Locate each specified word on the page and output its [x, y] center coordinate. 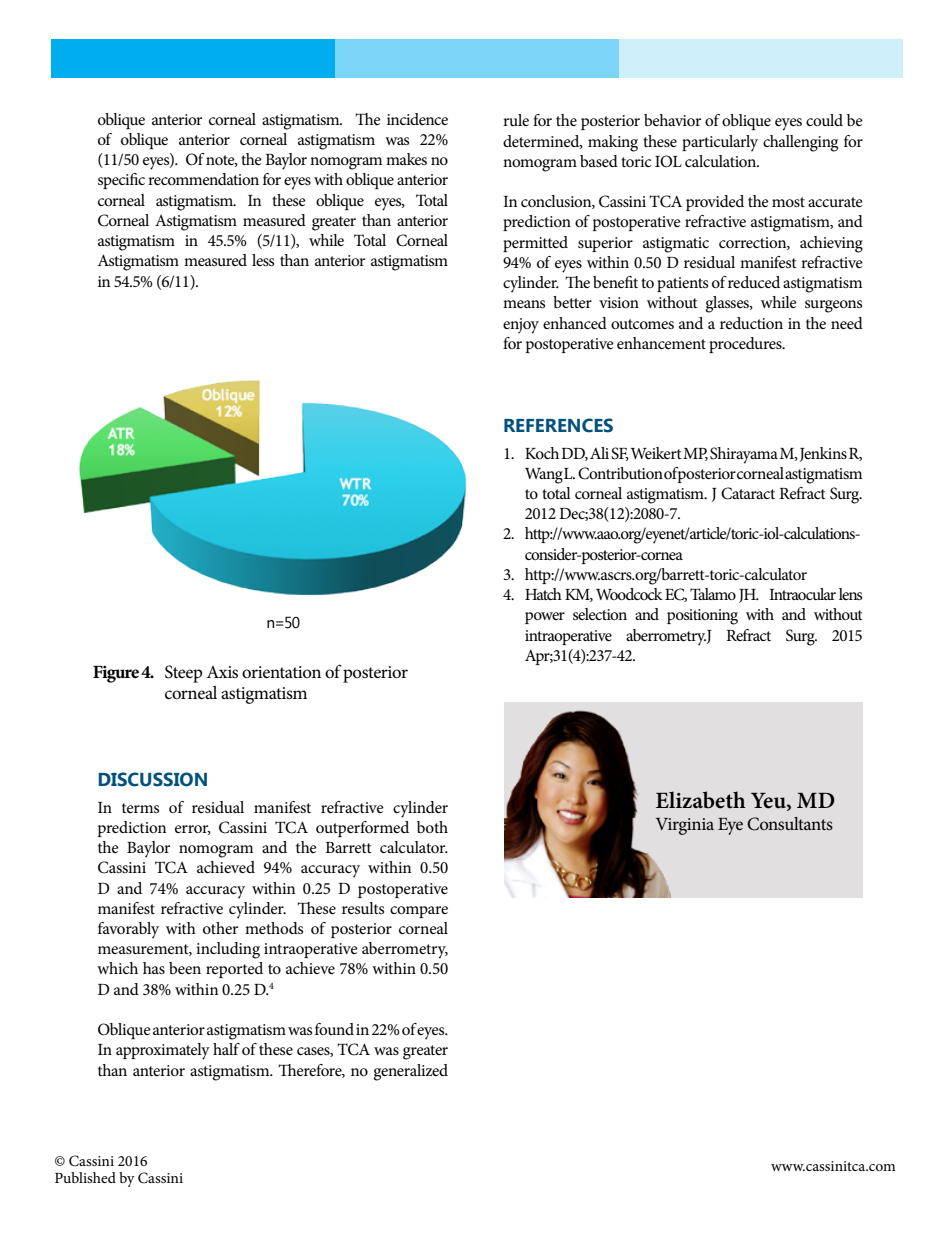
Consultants [790, 824]
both [432, 827]
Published [85, 1177]
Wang [544, 476]
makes [406, 159]
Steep [183, 674]
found [334, 1029]
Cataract [748, 493]
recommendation [203, 179]
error [193, 830]
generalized [410, 1072]
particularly [720, 143]
